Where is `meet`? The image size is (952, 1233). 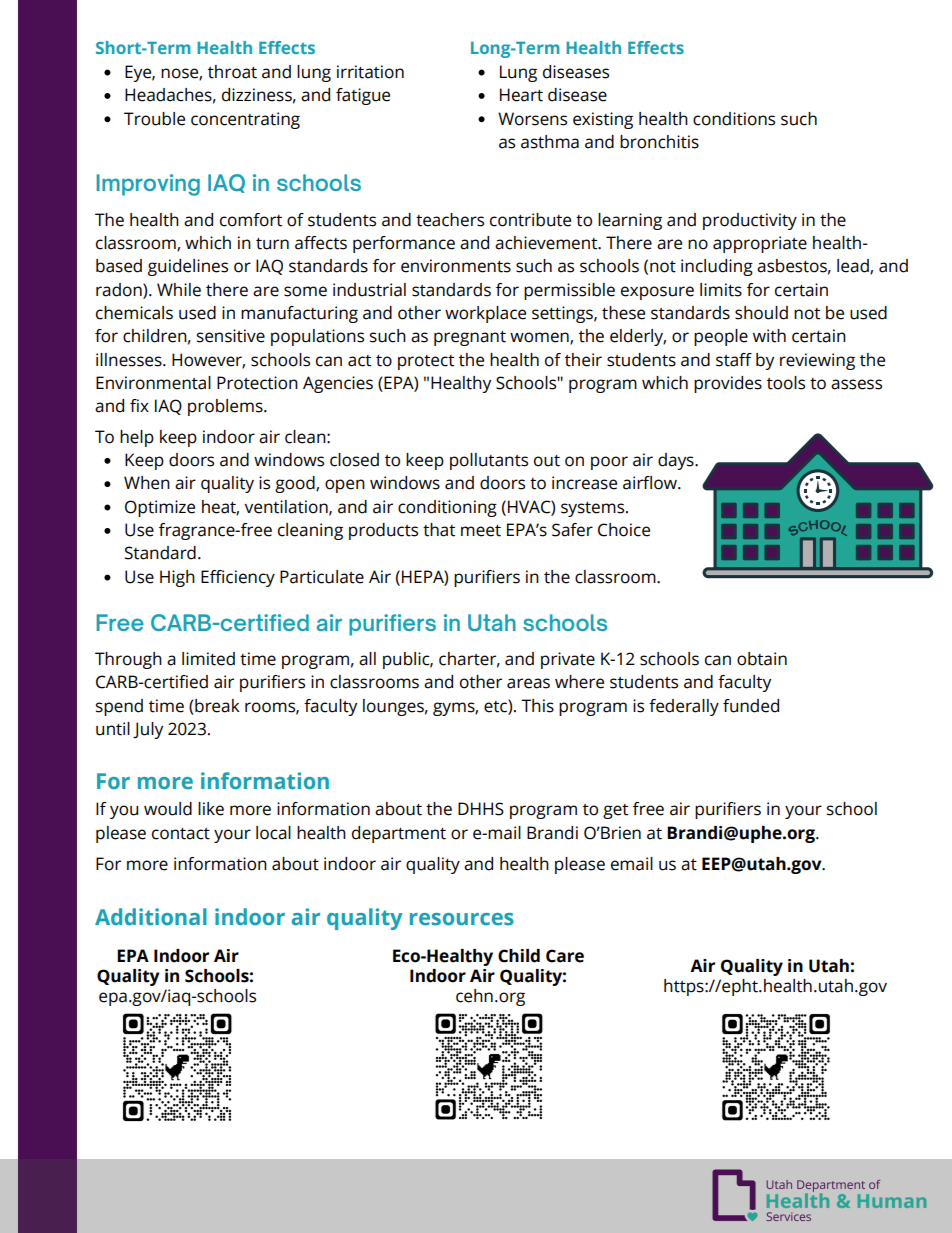
meet is located at coordinates (481, 531).
